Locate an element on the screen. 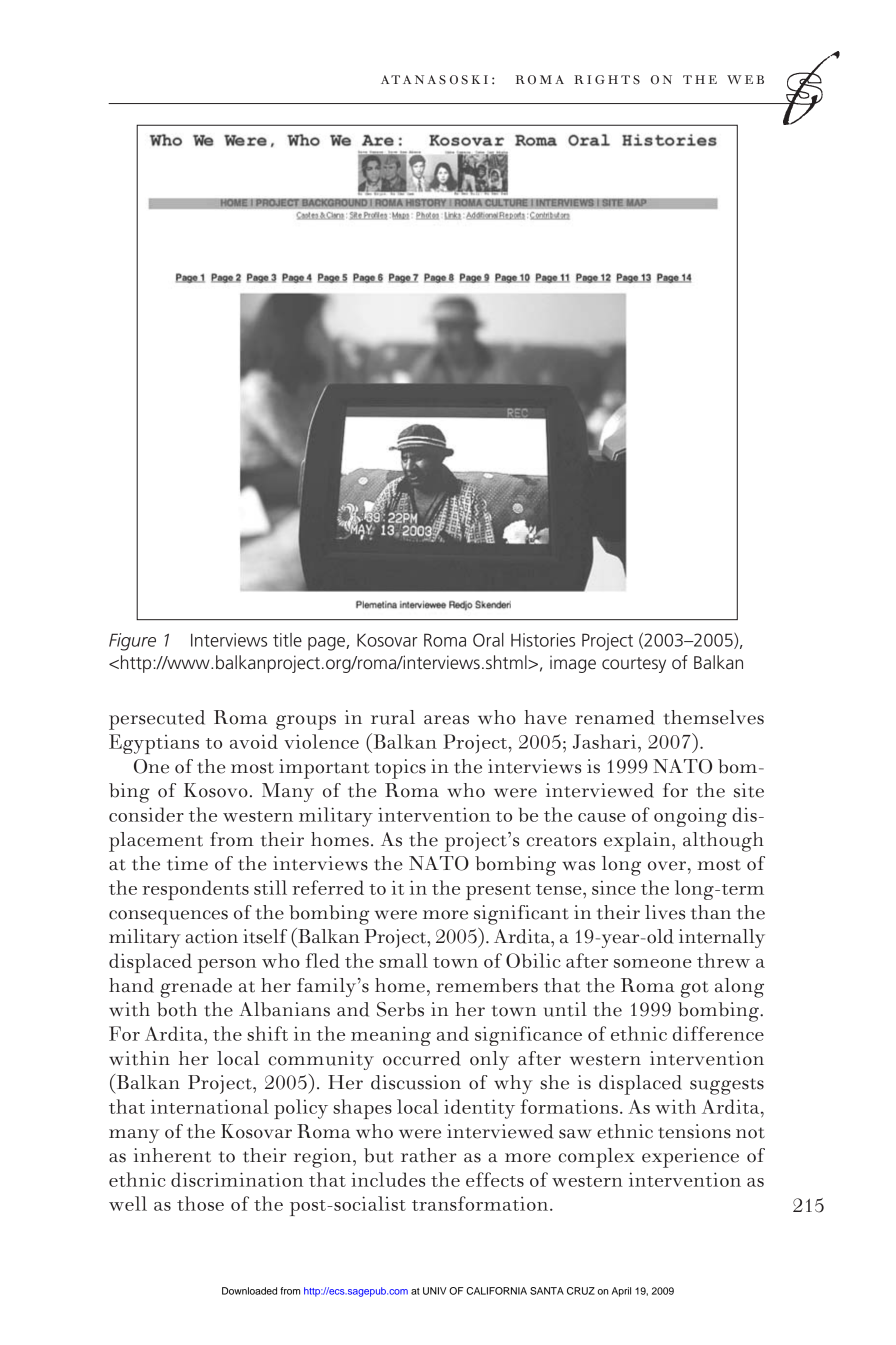  TIME is located at coordinates (187, 863).
